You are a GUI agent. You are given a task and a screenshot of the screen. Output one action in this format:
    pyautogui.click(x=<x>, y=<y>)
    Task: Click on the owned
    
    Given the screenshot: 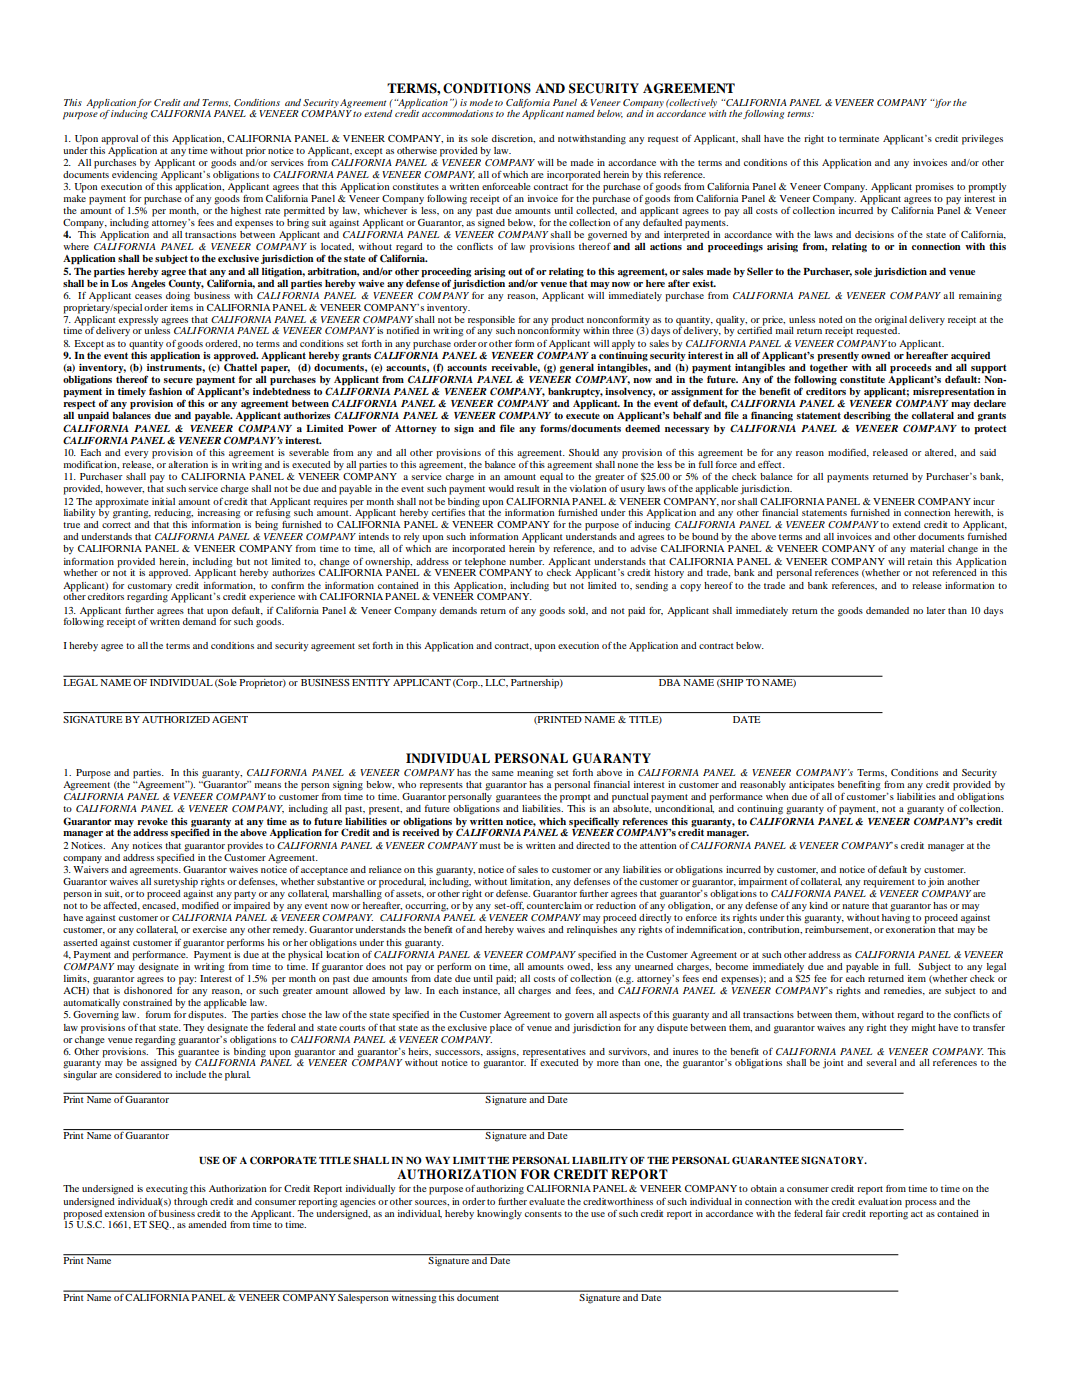 What is the action you would take?
    pyautogui.click(x=875, y=355)
